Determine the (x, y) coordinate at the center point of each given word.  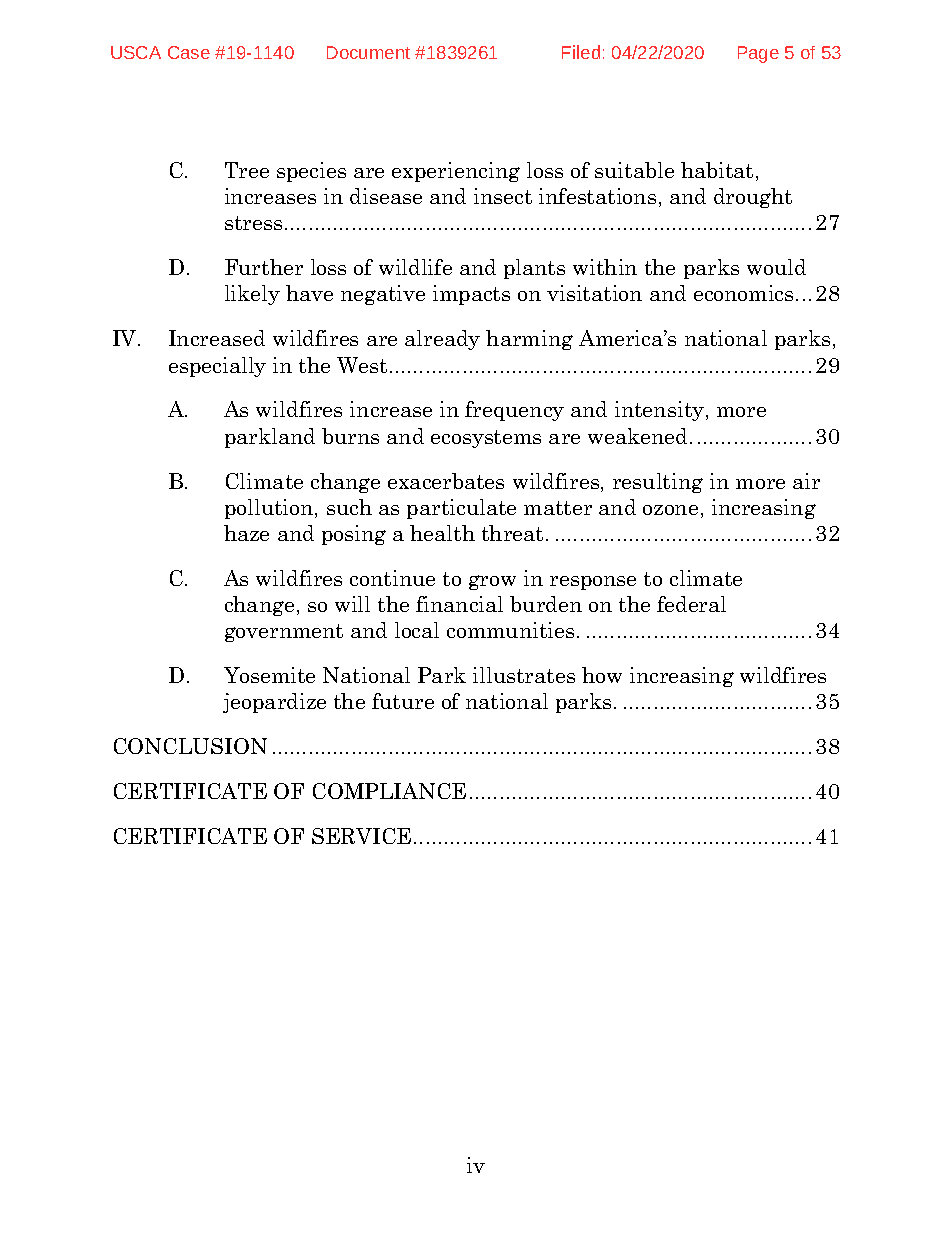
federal (691, 604)
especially (217, 367)
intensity (659, 411)
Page (758, 54)
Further (264, 267)
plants (534, 269)
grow (492, 582)
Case (189, 52)
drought (753, 198)
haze (246, 533)
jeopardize (274, 703)
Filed (581, 52)
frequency (514, 411)
